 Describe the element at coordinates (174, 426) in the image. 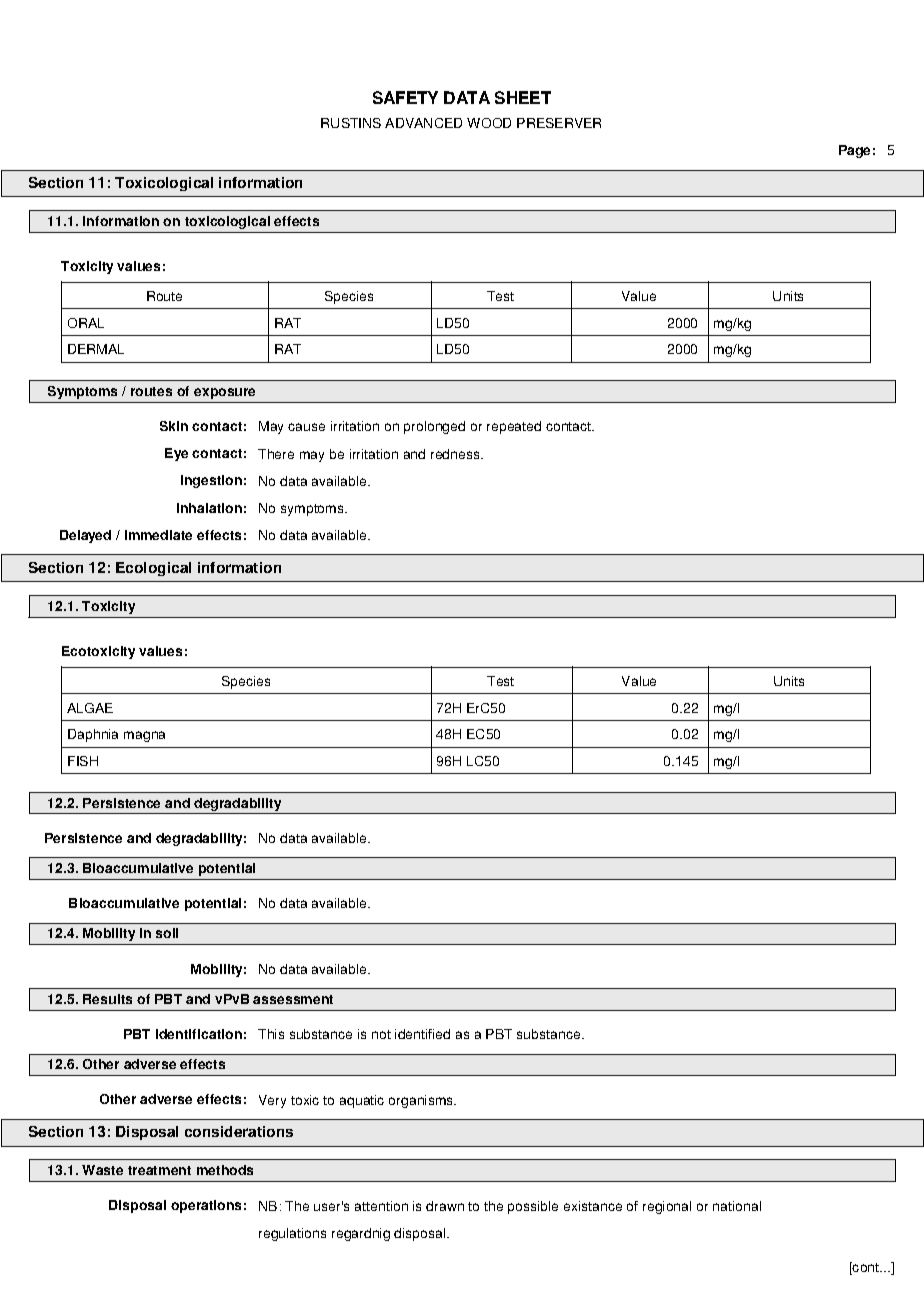

I see `Skin` at that location.
